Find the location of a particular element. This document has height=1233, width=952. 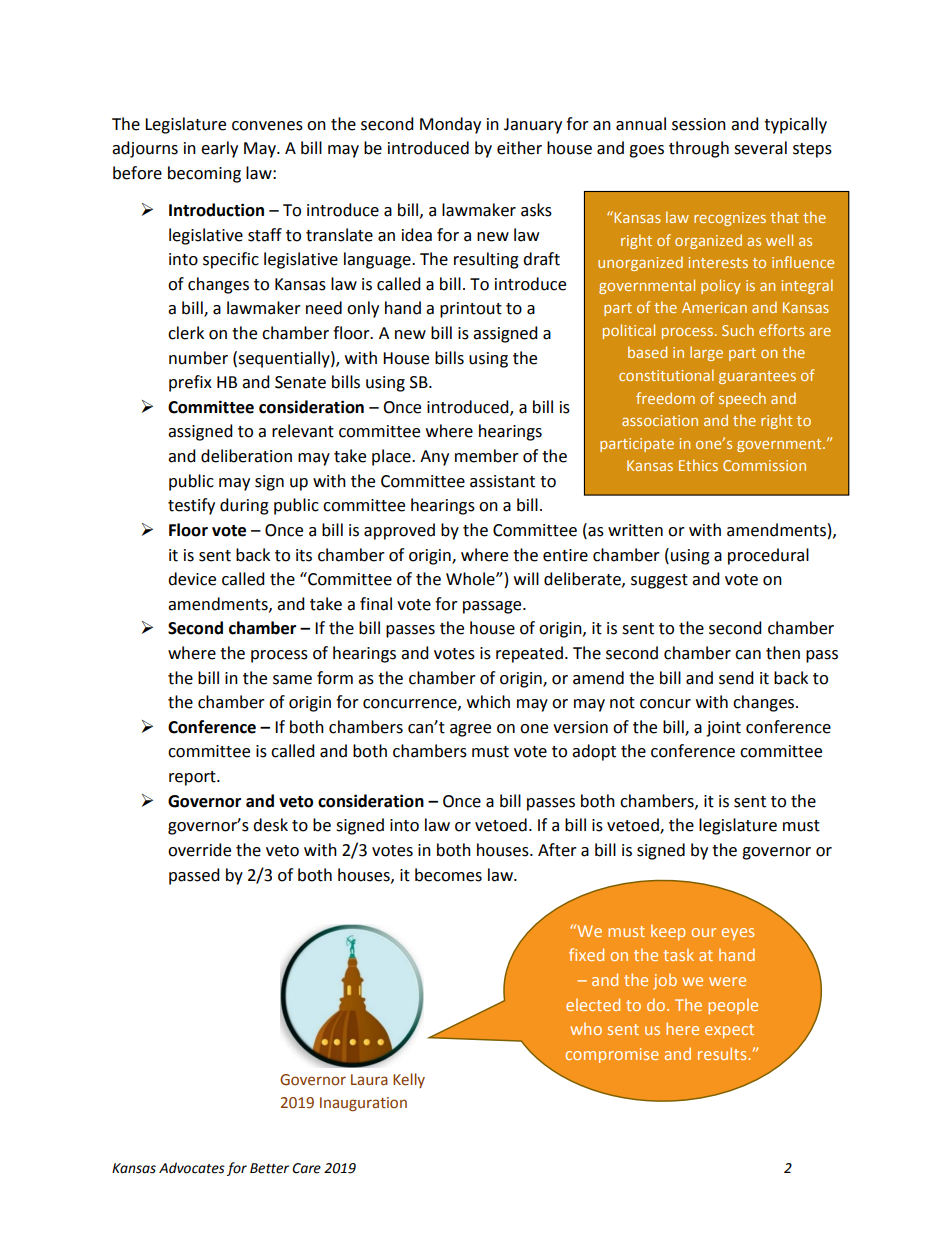

several is located at coordinates (760, 148).
